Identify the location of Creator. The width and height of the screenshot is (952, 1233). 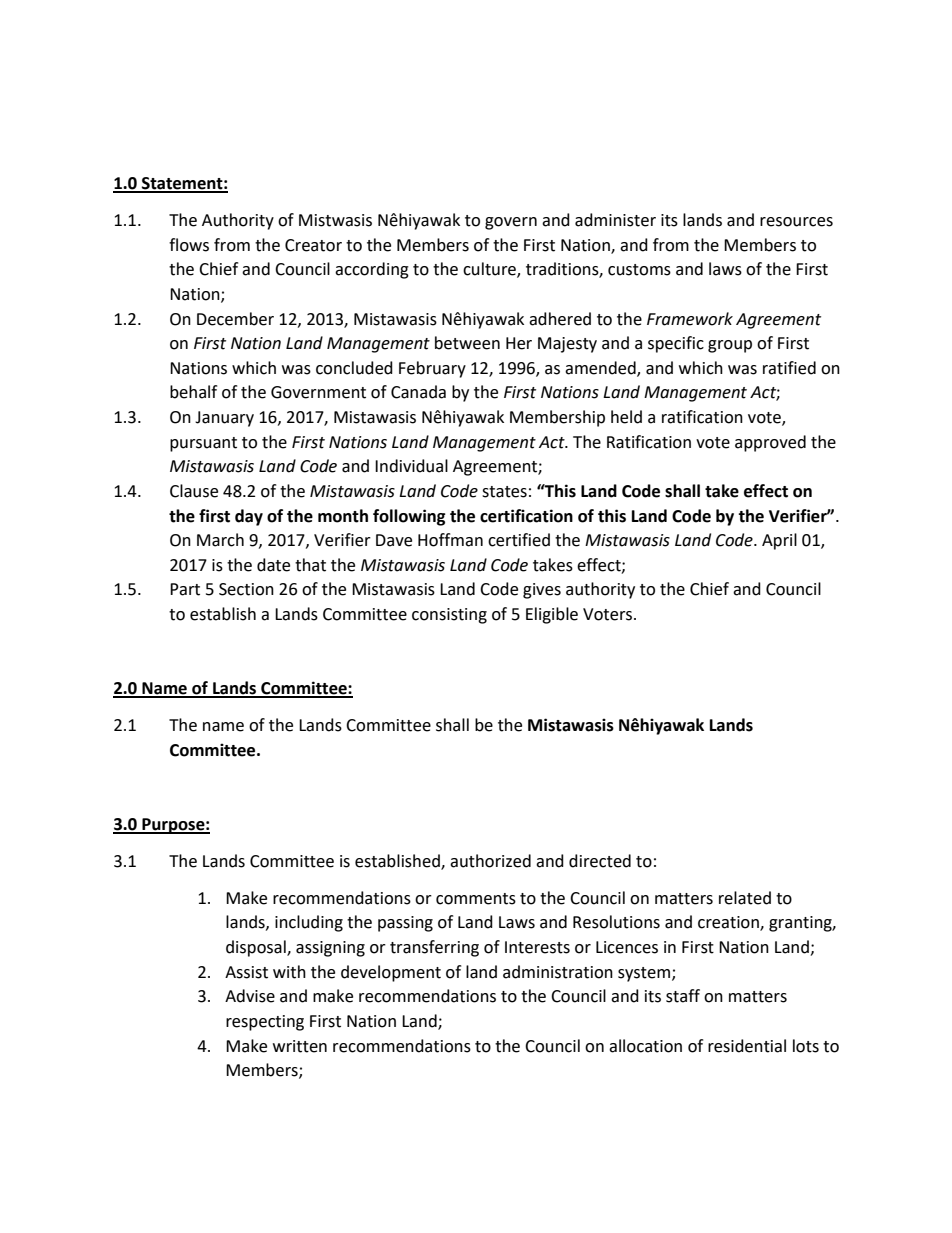
(313, 245).
